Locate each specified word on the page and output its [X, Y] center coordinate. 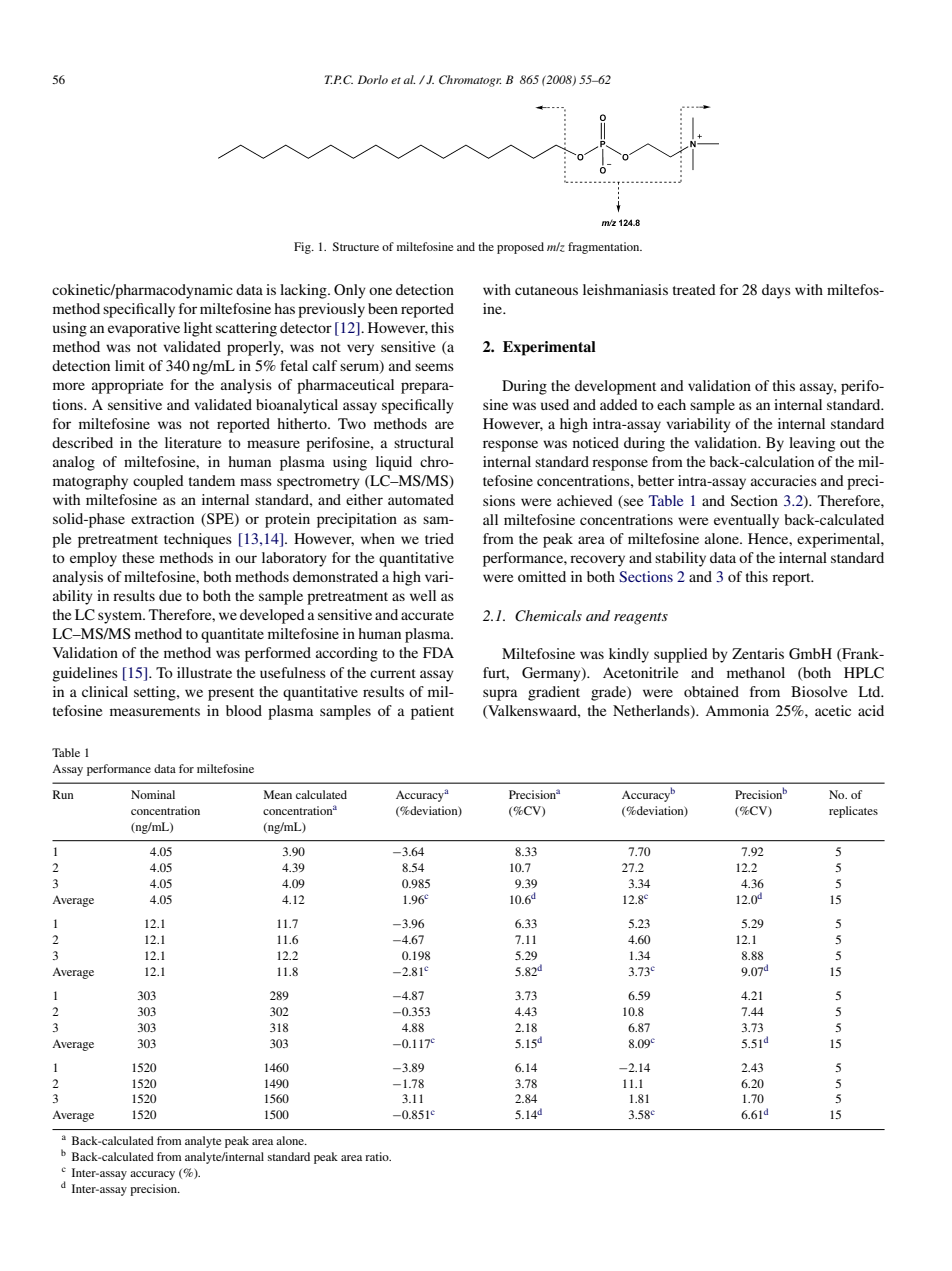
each [671, 404]
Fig [303, 248]
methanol [756, 672]
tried [439, 538]
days [776, 291]
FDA [438, 652]
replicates [853, 812]
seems [434, 367]
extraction [162, 518]
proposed [520, 248]
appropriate [127, 386]
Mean [278, 794]
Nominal [153, 794]
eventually [746, 521]
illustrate [204, 672]
